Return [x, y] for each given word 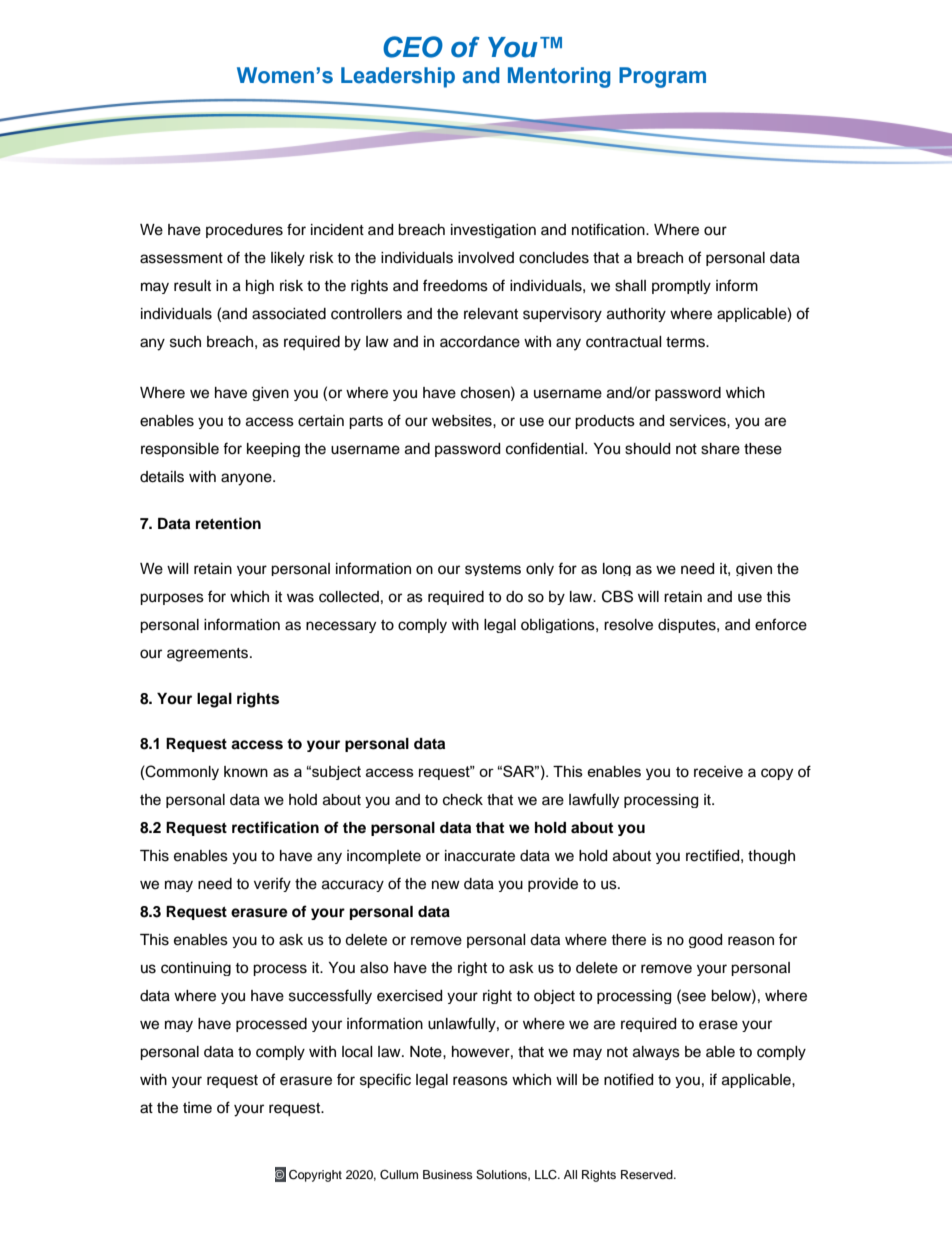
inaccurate [480, 856]
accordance [480, 342]
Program [662, 77]
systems [493, 570]
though [771, 857]
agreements [209, 655]
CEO [413, 47]
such [185, 342]
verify [272, 884]
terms [686, 342]
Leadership [398, 77]
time [197, 1108]
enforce [781, 624]
